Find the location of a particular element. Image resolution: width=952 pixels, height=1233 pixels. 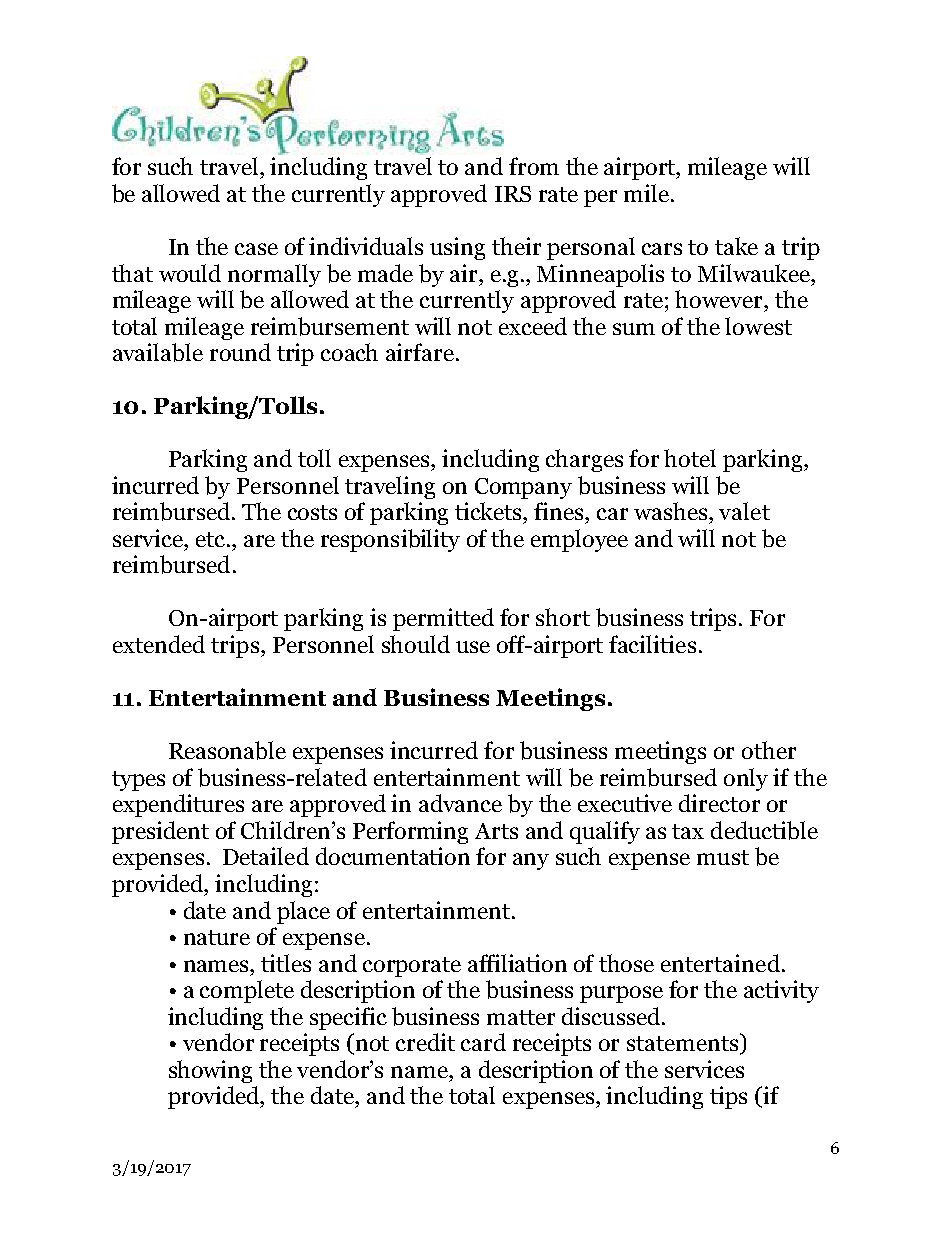

hotel is located at coordinates (690, 458).
